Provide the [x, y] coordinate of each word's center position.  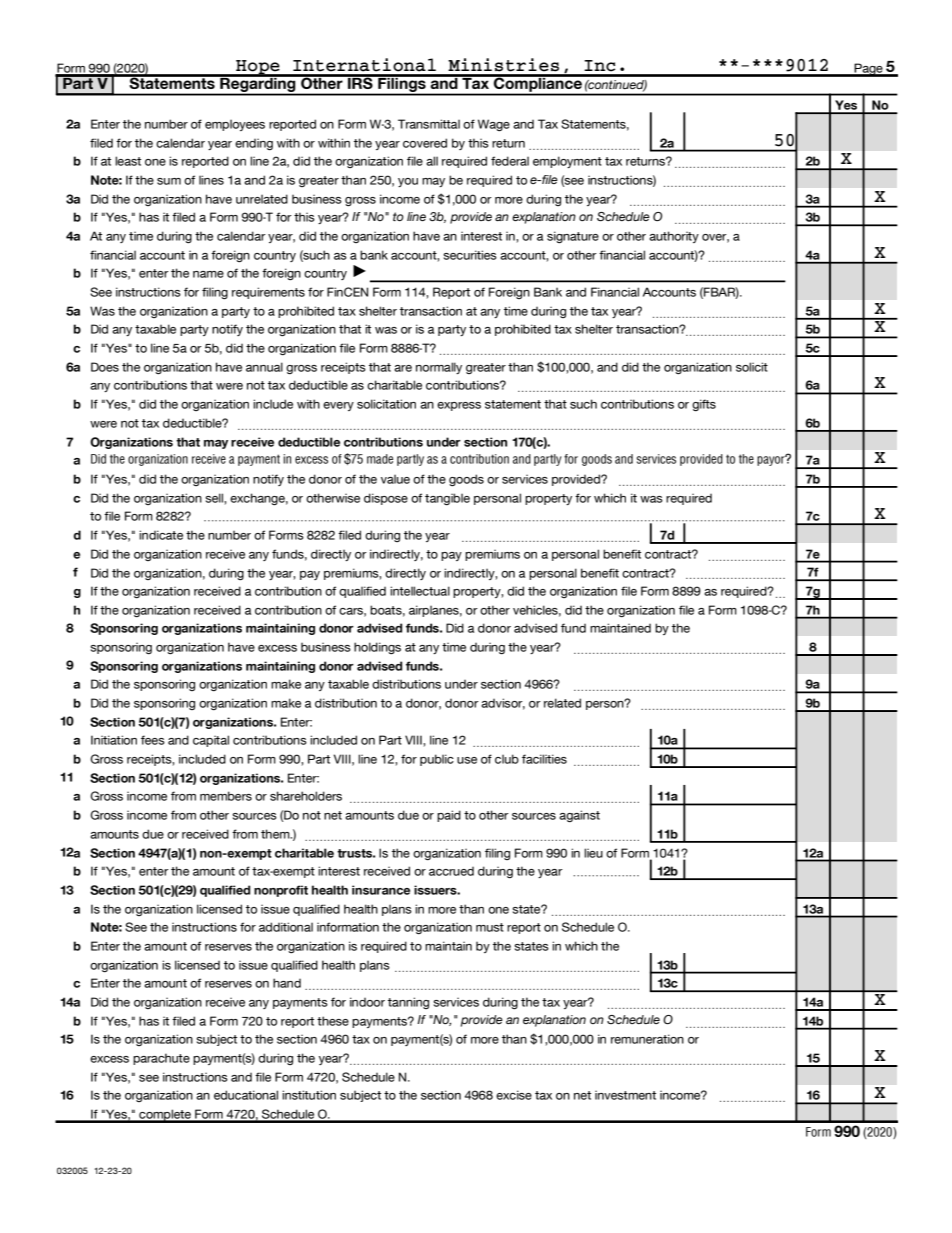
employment [567, 162]
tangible [447, 499]
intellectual [420, 591]
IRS [360, 82]
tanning [408, 1003]
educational [246, 1095]
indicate [161, 535]
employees [235, 125]
